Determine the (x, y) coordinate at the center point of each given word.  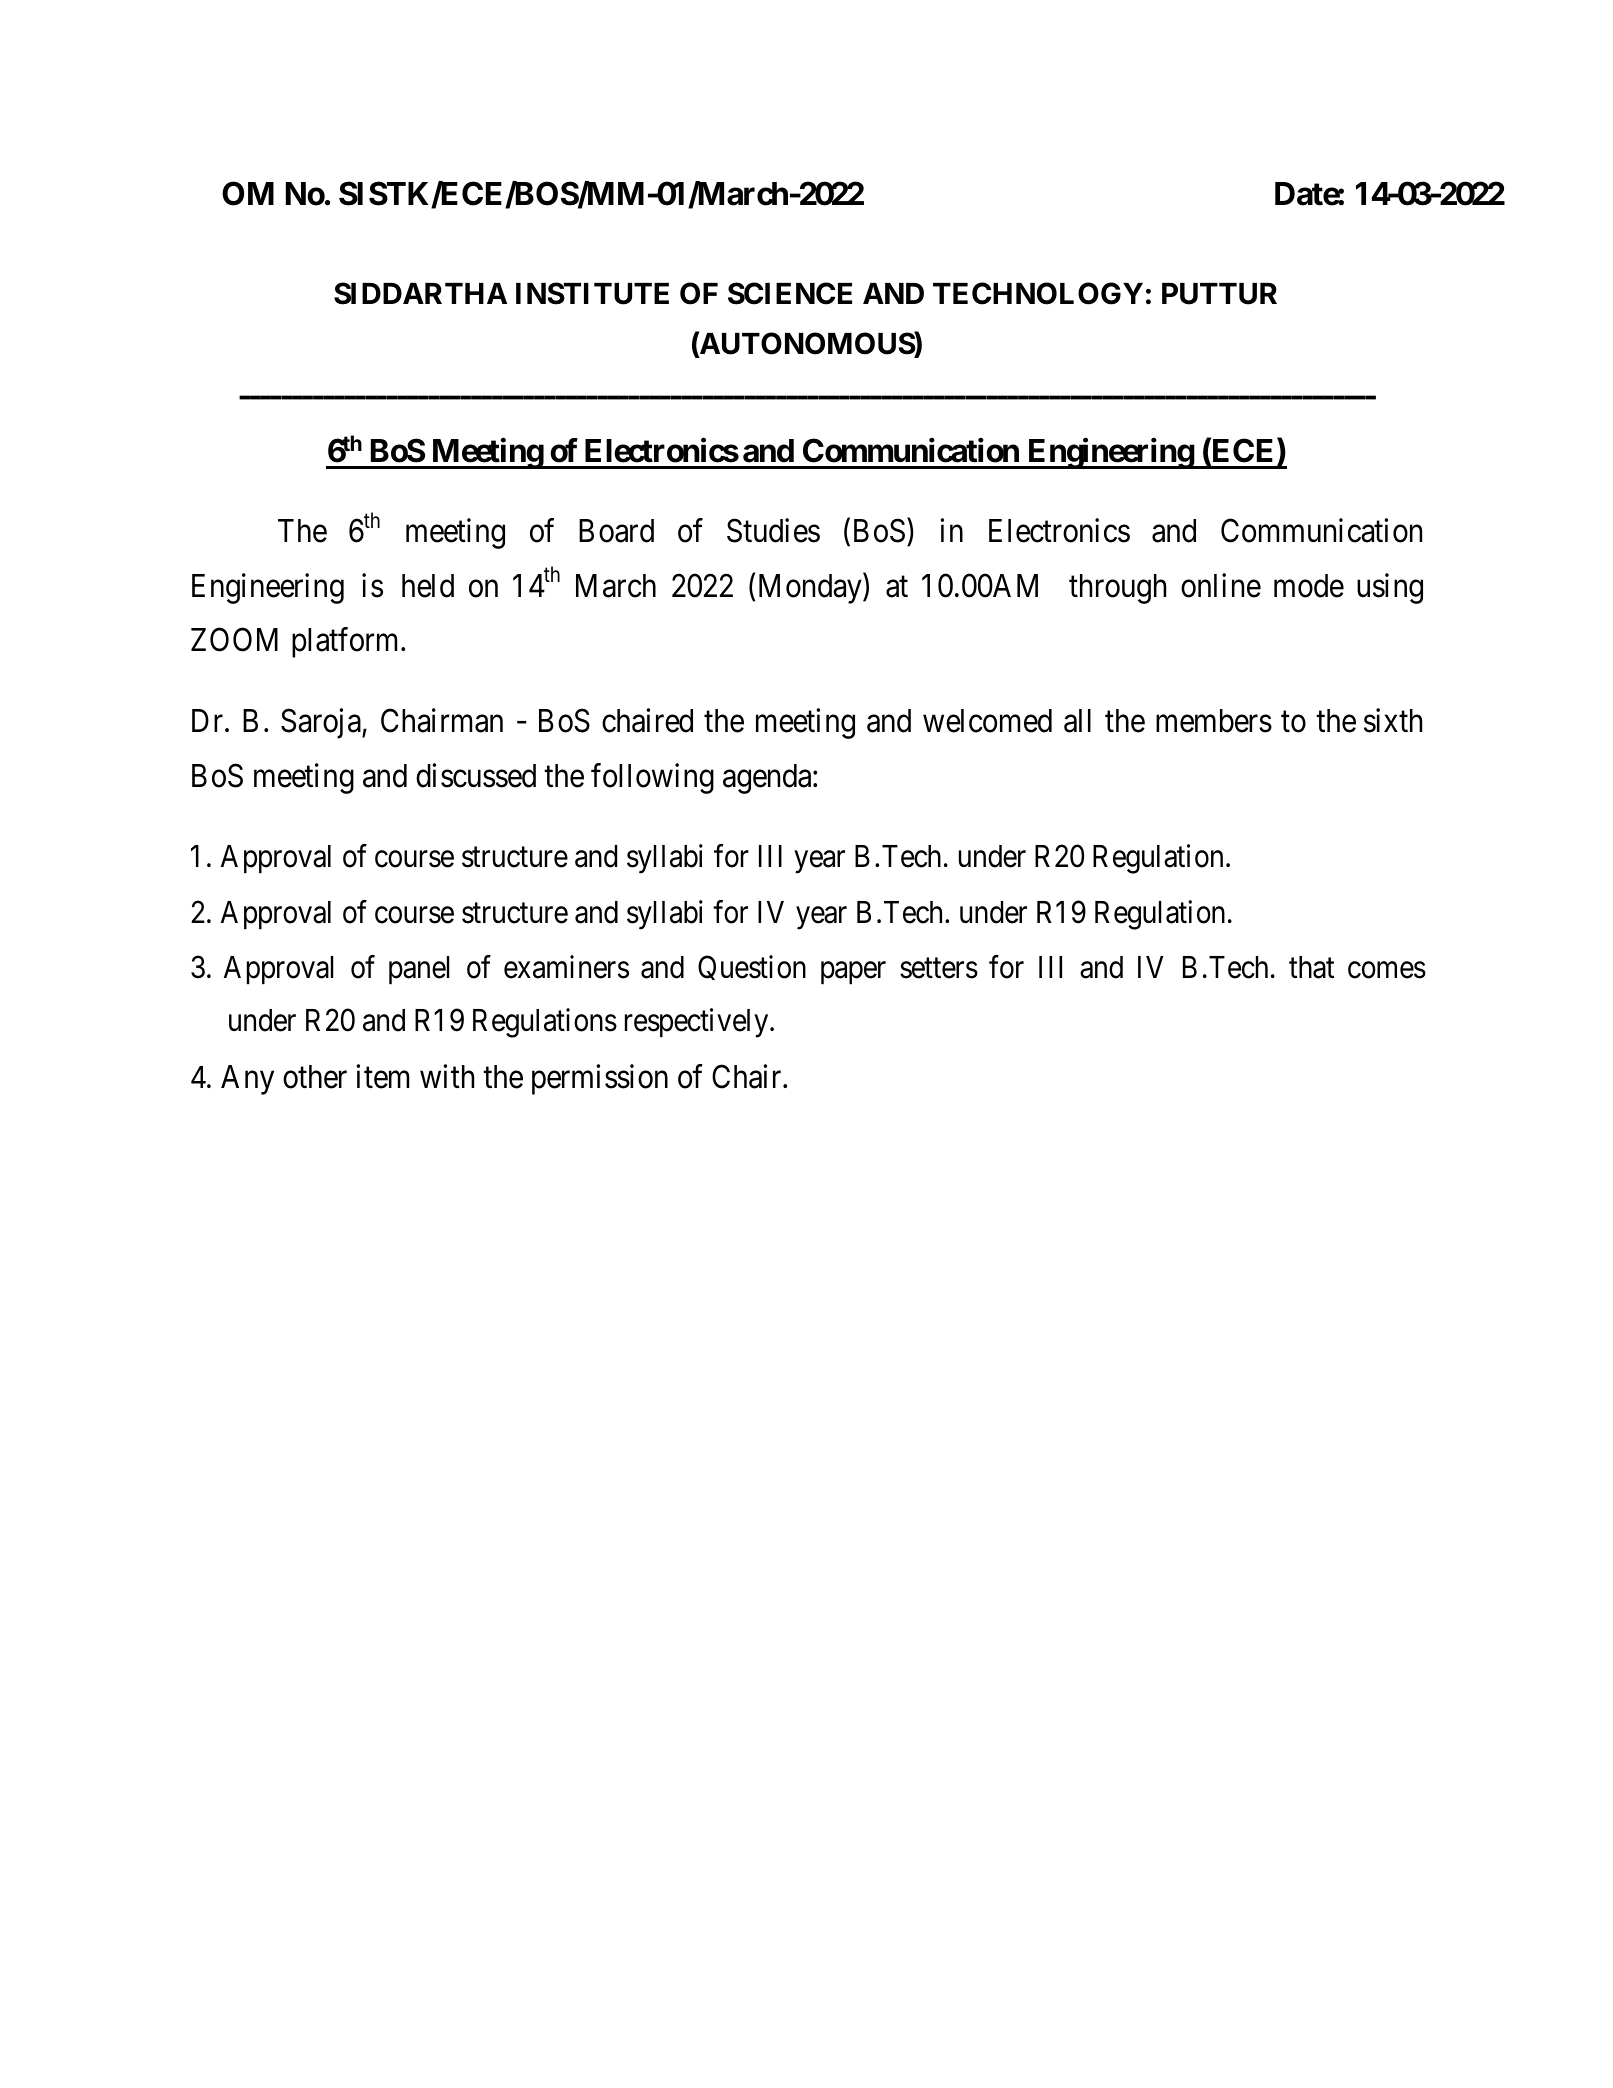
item (382, 1076)
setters (939, 969)
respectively (698, 1023)
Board (616, 531)
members (1214, 721)
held (428, 586)
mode (1309, 586)
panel (419, 970)
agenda (768, 779)
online (1221, 585)
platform (347, 643)
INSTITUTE (592, 293)
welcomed (987, 721)
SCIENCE (790, 293)
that (1311, 967)
